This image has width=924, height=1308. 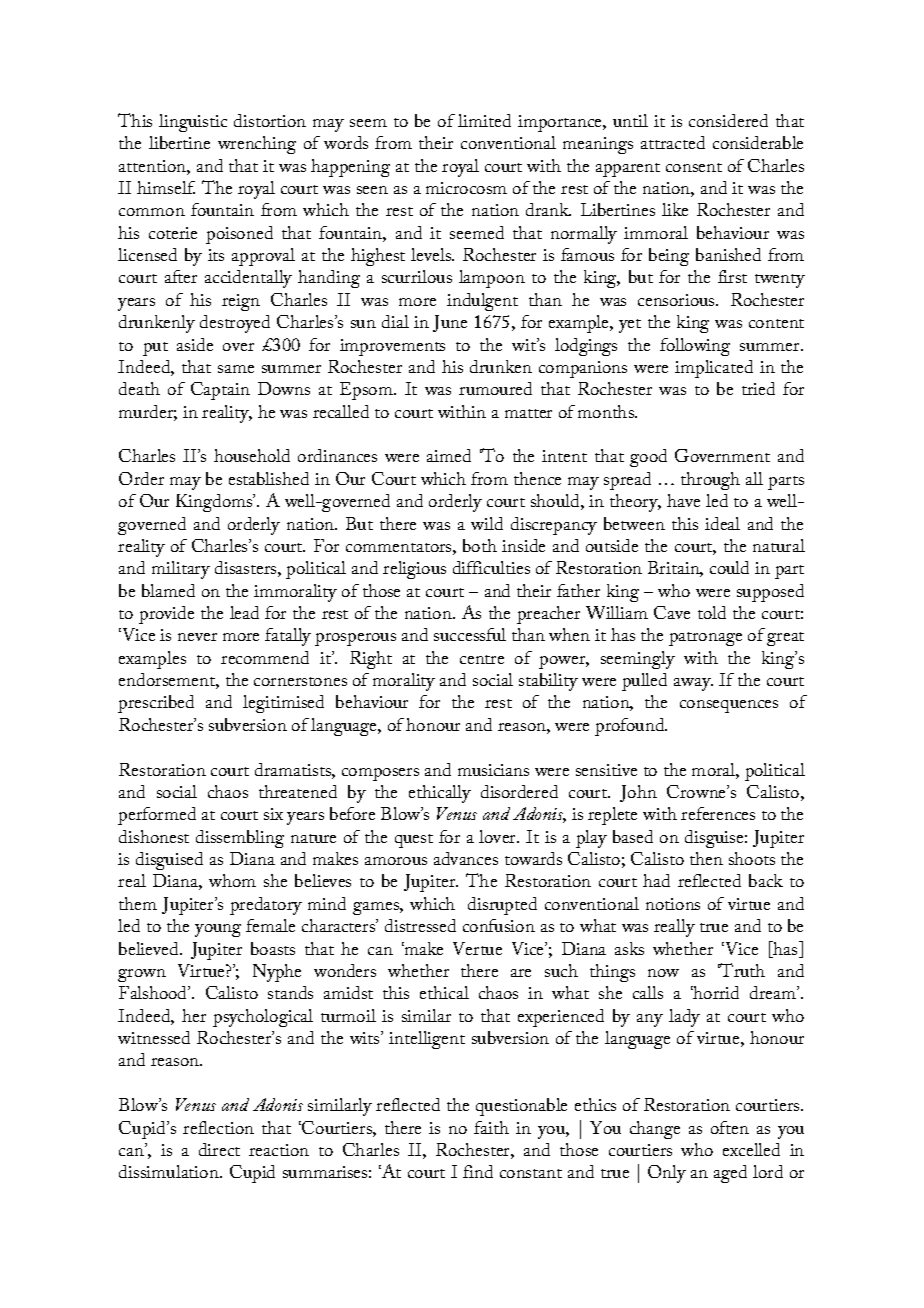 What do you see at coordinates (219, 1149) in the image?
I see `direct` at bounding box center [219, 1149].
